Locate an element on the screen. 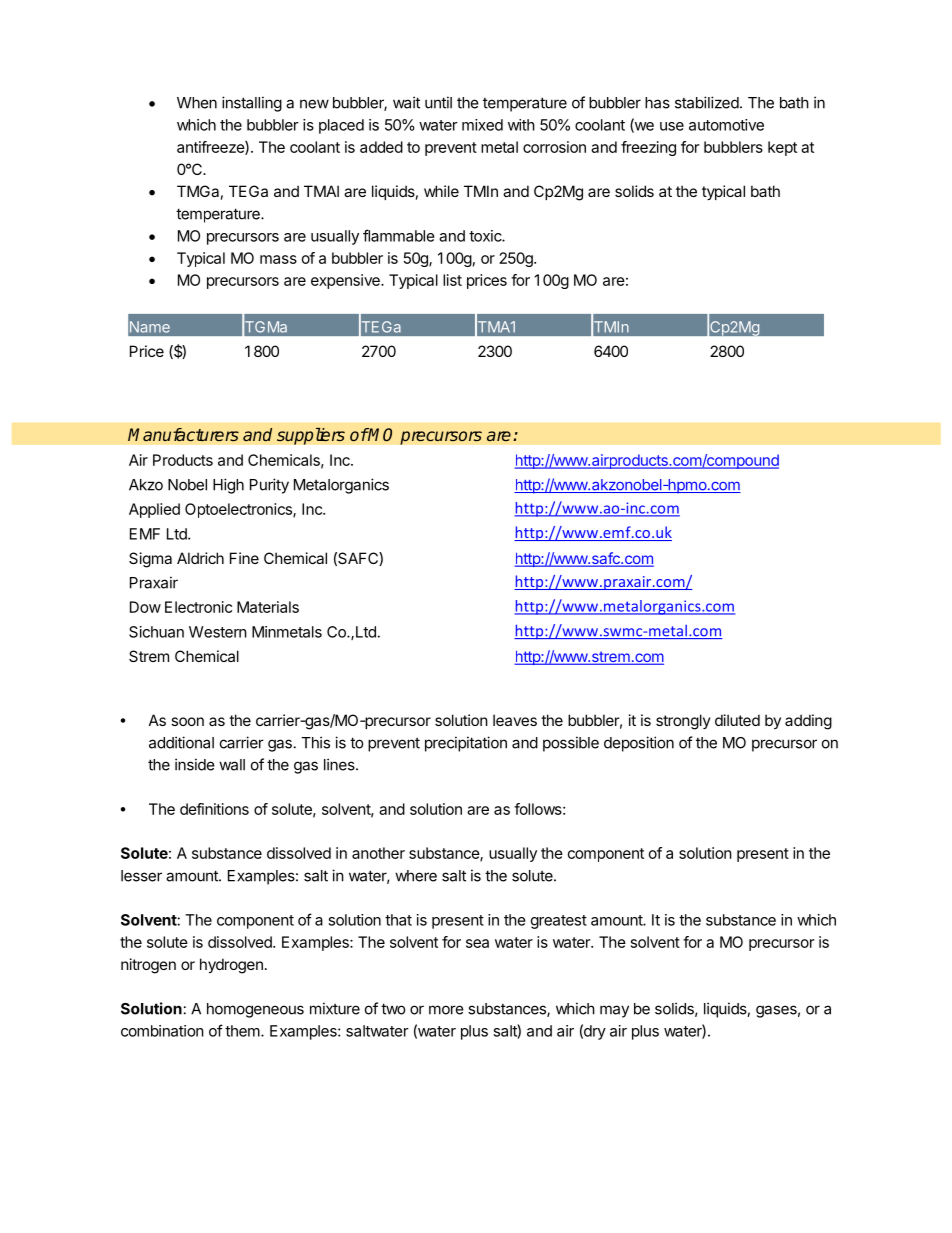 The width and height of the screenshot is (952, 1233). homogeneous is located at coordinates (255, 1010).
